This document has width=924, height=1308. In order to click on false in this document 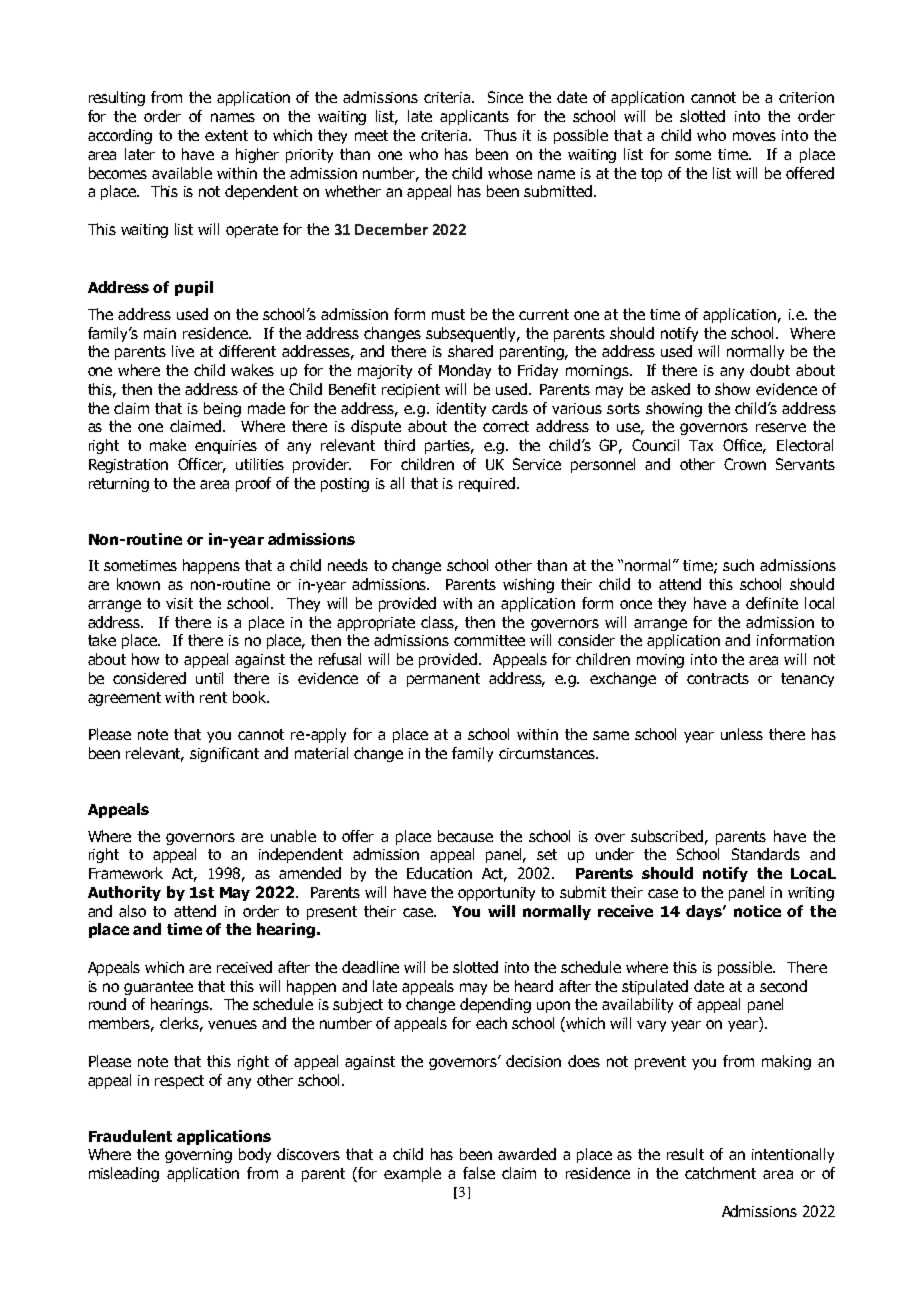, I will do `click(479, 1173)`.
